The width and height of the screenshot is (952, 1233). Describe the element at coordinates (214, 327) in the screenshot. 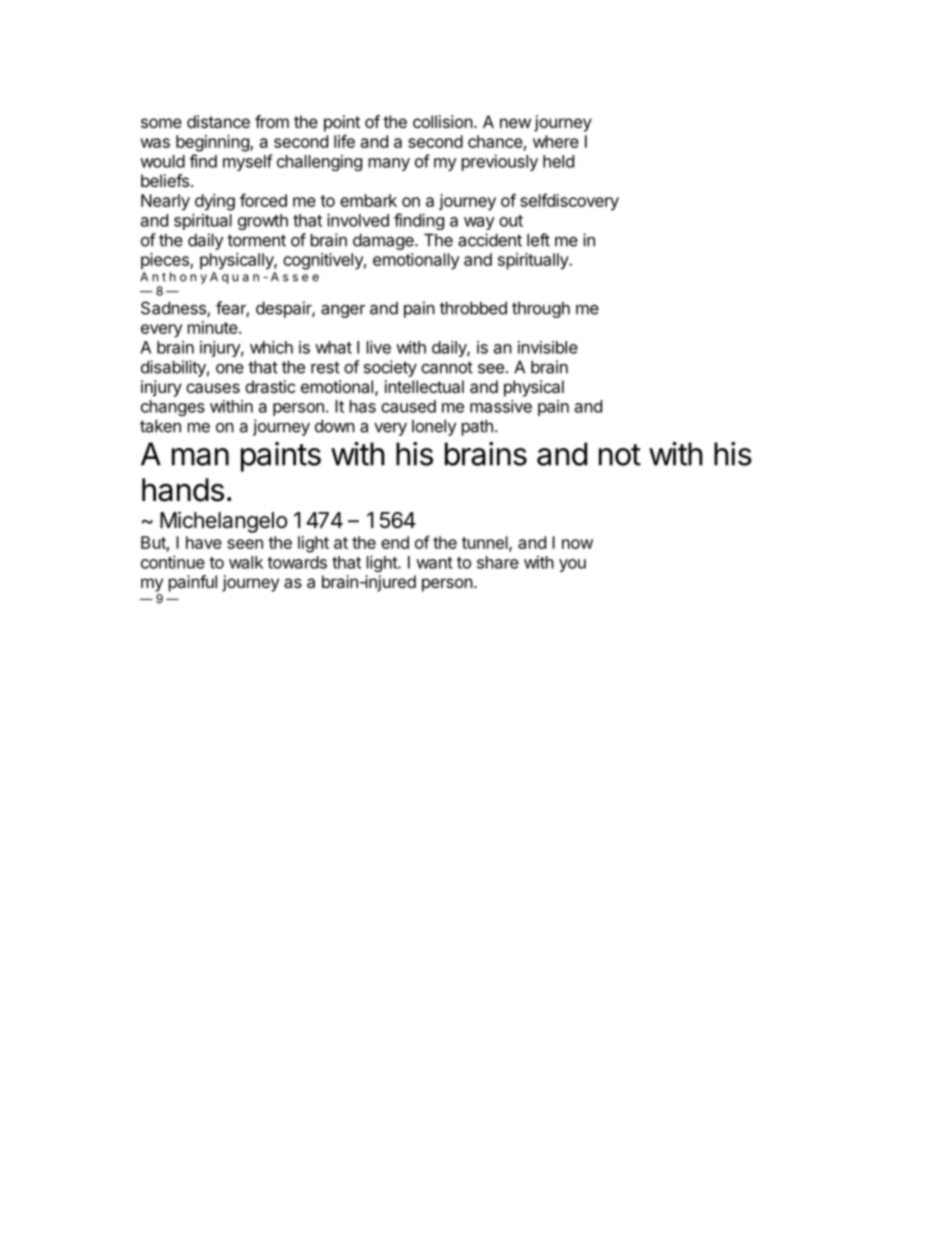

I see `minute` at that location.
